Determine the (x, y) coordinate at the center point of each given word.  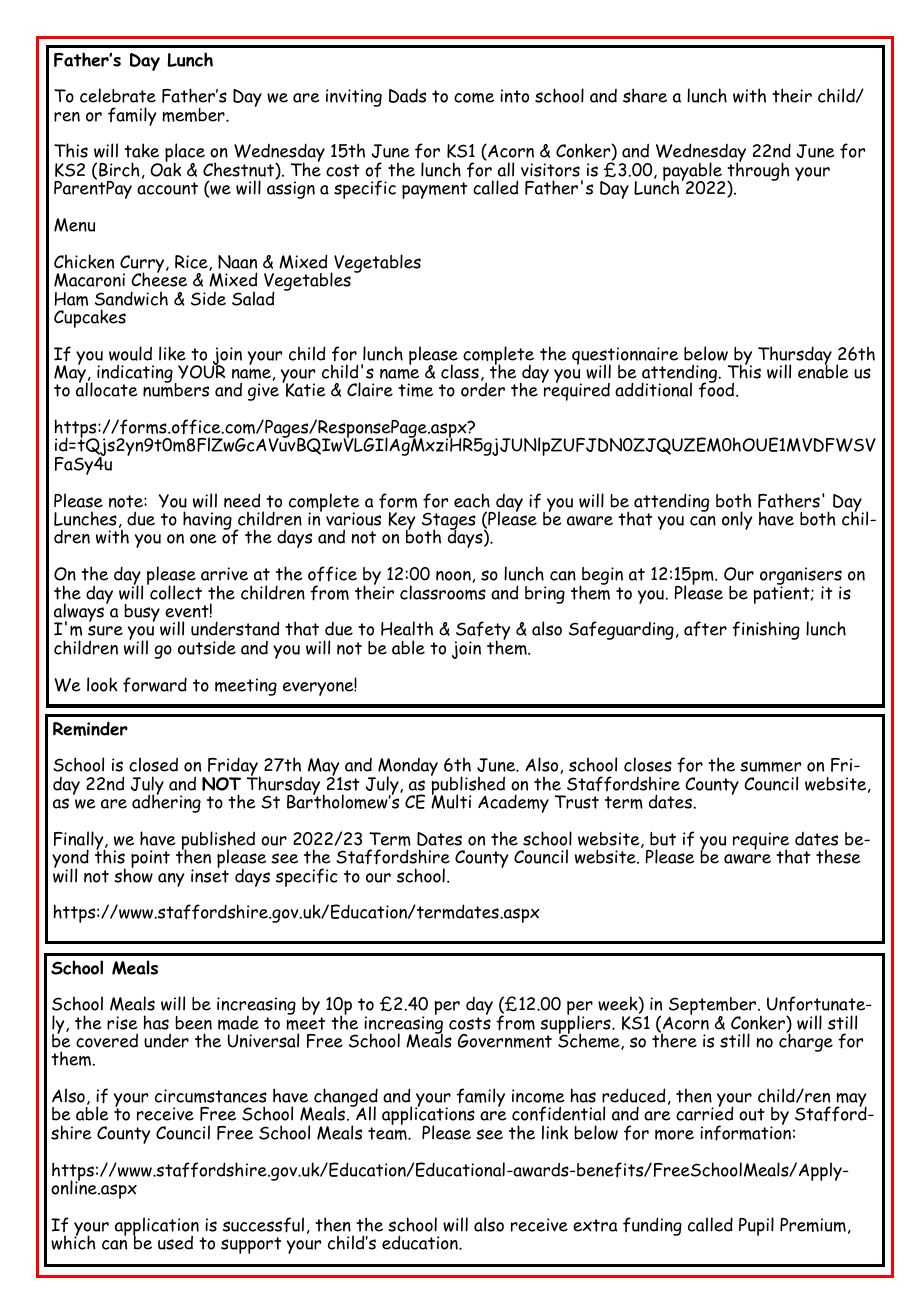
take (141, 150)
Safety (482, 632)
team (388, 1133)
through (758, 172)
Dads (407, 96)
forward (155, 684)
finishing (766, 630)
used (175, 1242)
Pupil (756, 1226)
